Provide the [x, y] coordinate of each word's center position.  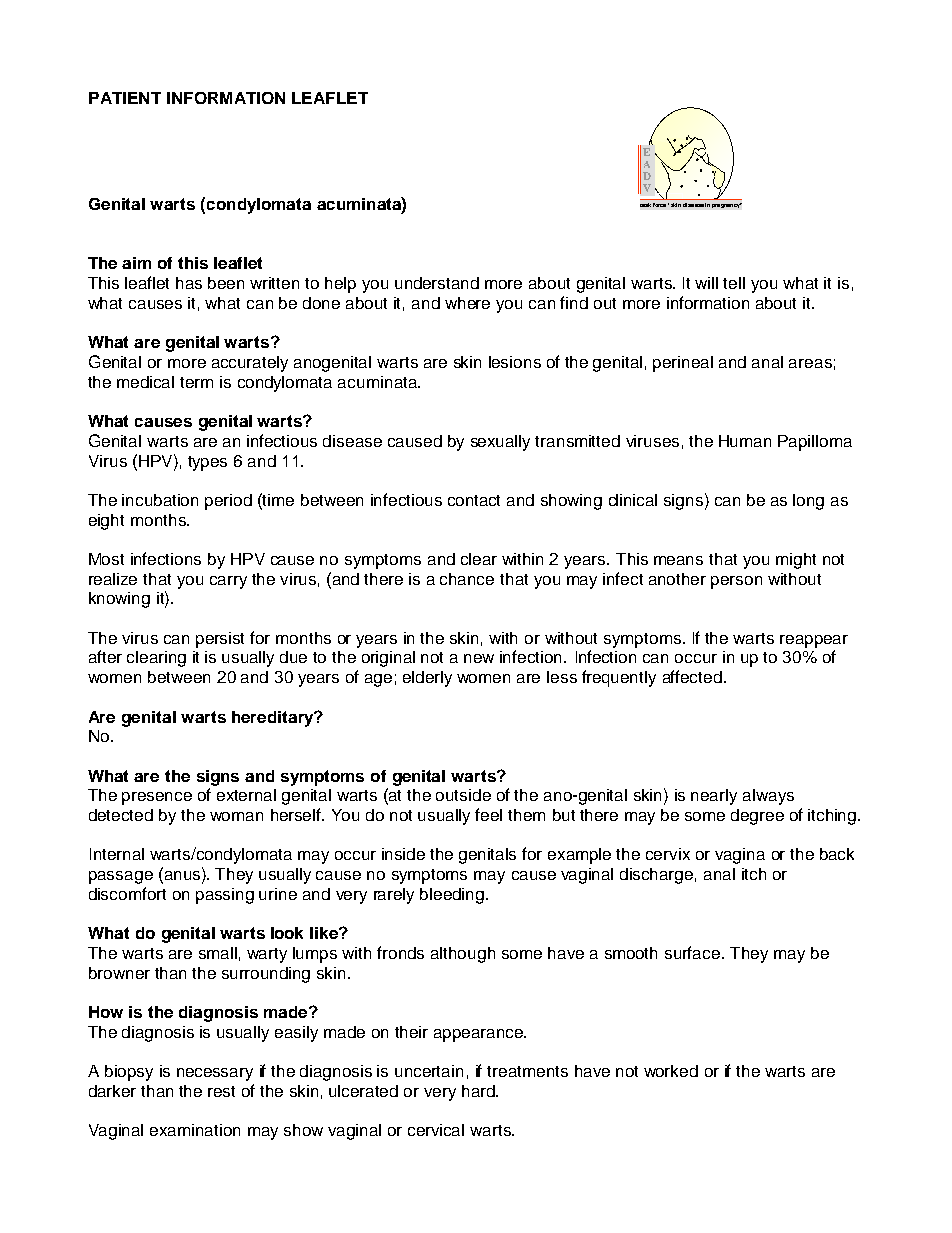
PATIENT [125, 98]
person [736, 582]
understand [437, 283]
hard [479, 1091]
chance [467, 579]
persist [220, 640]
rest [221, 1091]
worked [671, 1071]
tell [734, 283]
